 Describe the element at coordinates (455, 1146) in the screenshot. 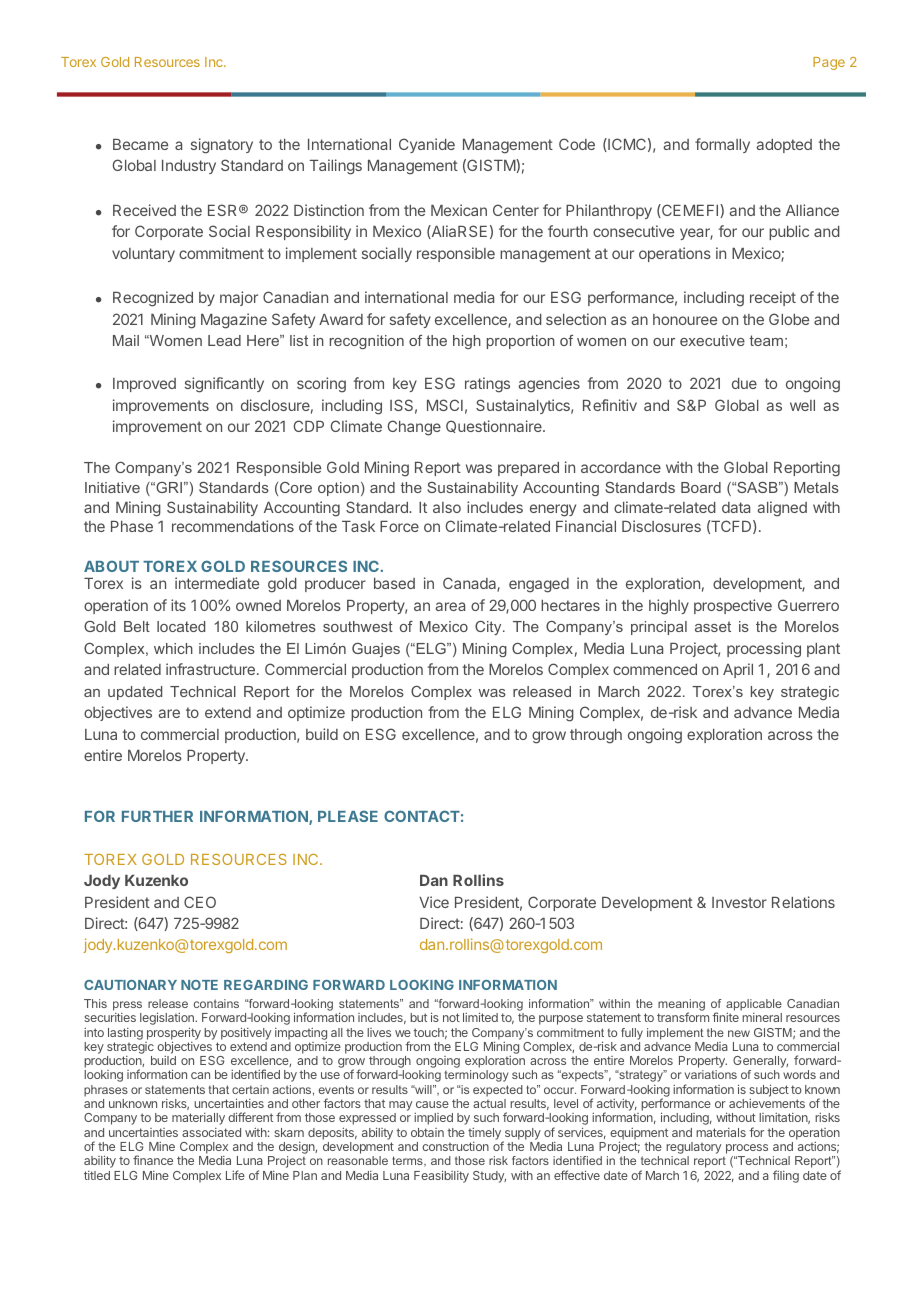

I see `construction` at that location.
